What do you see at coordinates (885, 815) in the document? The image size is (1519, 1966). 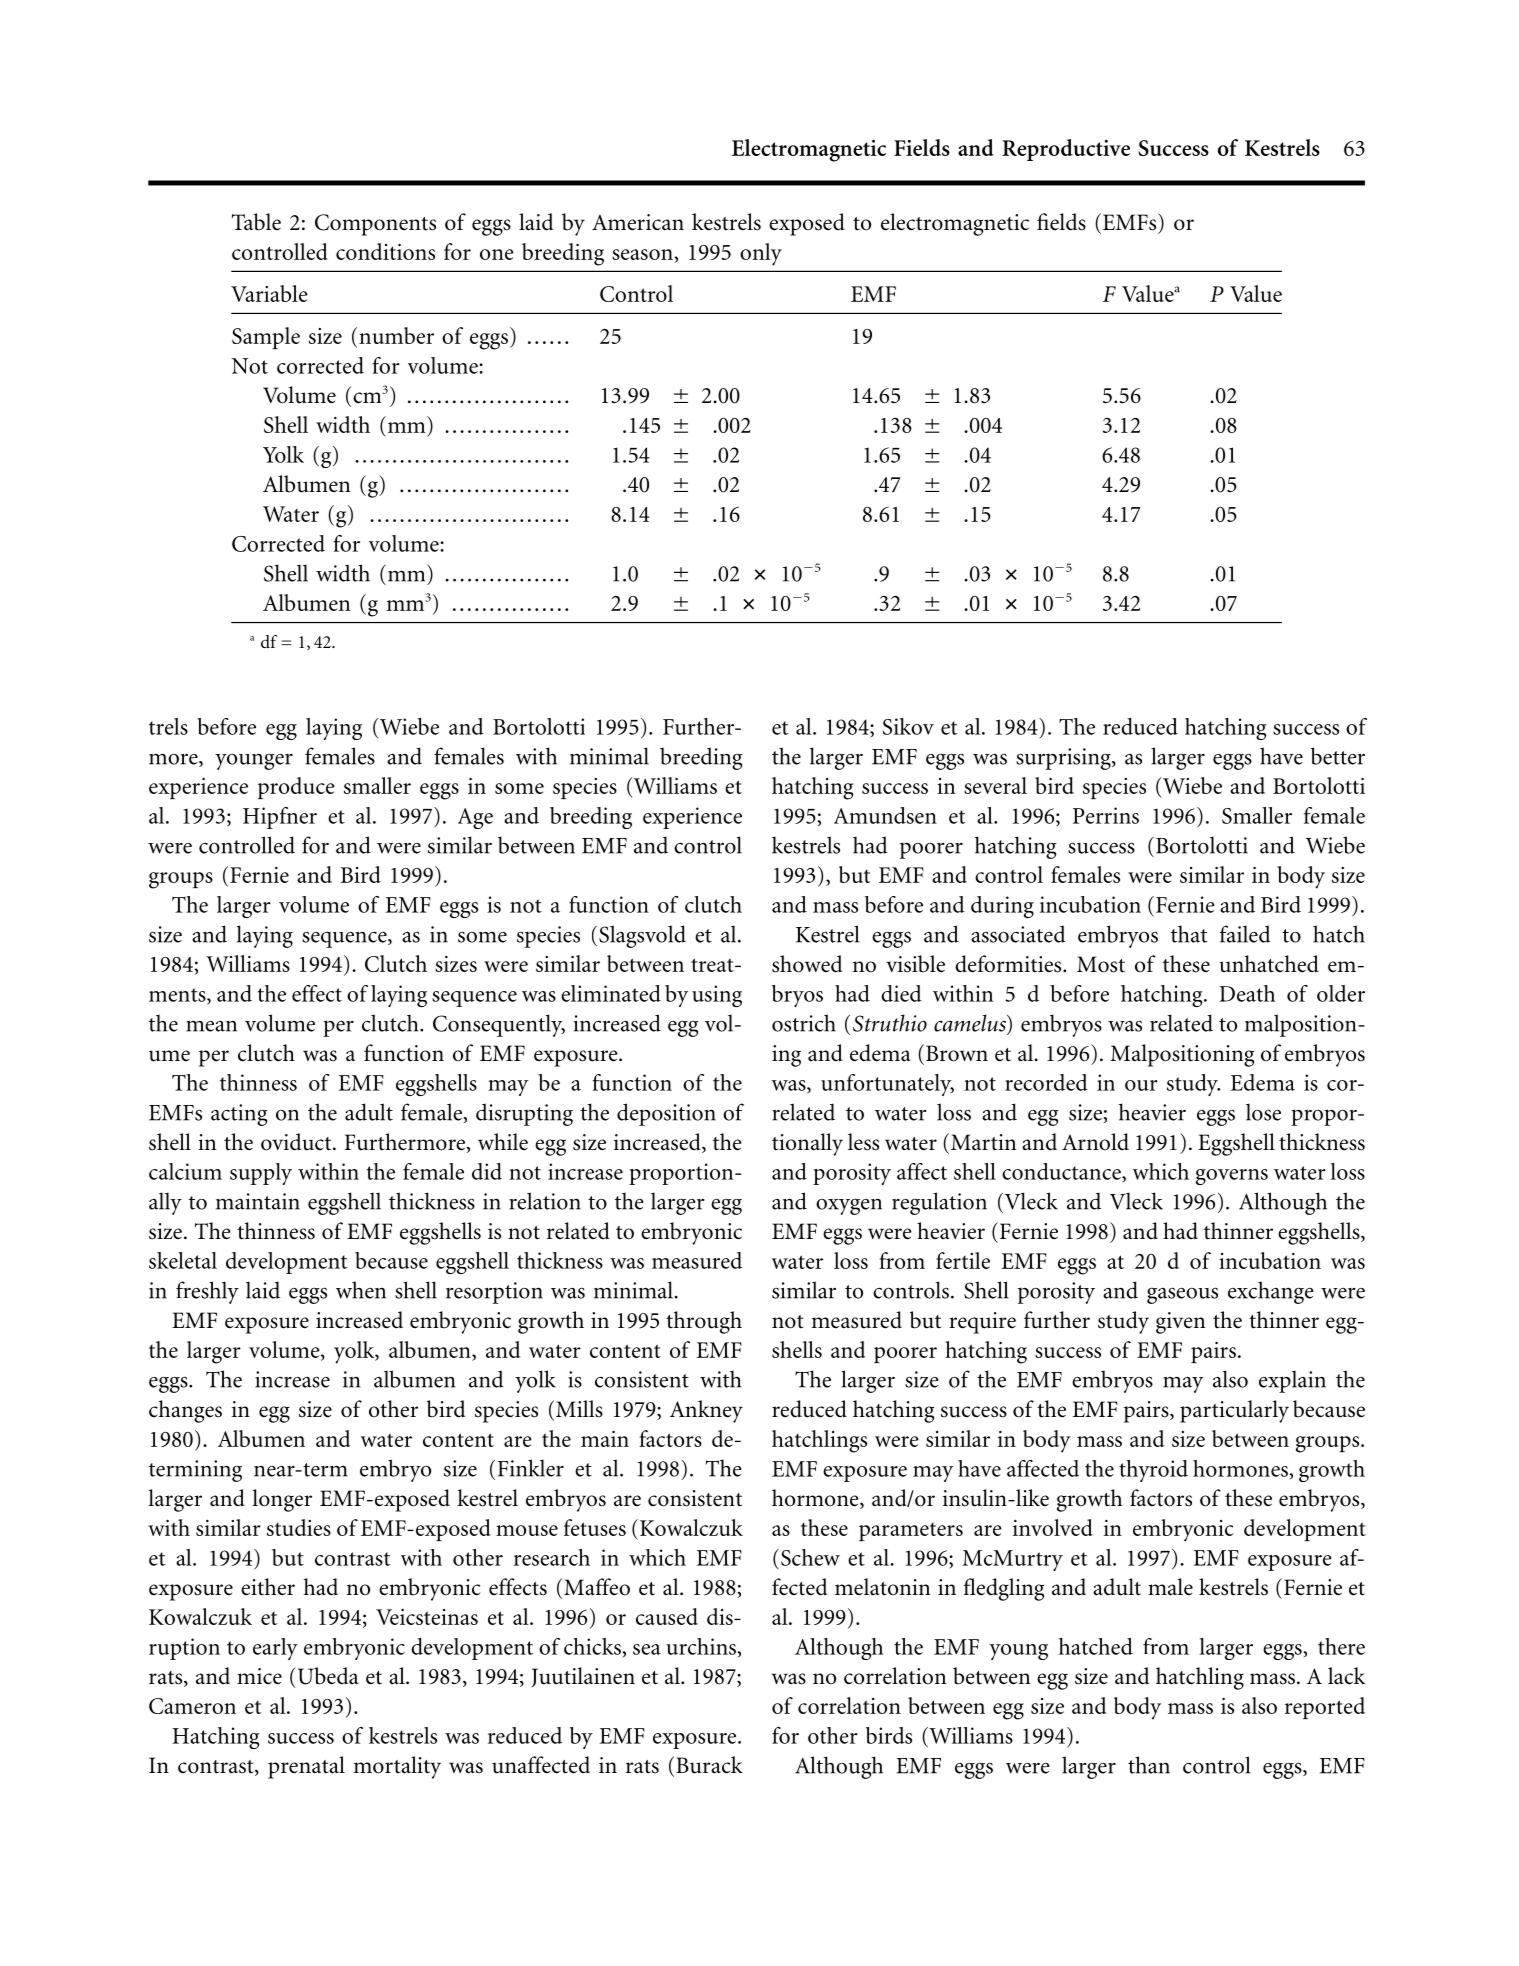 I see `Amundsen` at bounding box center [885, 815].
